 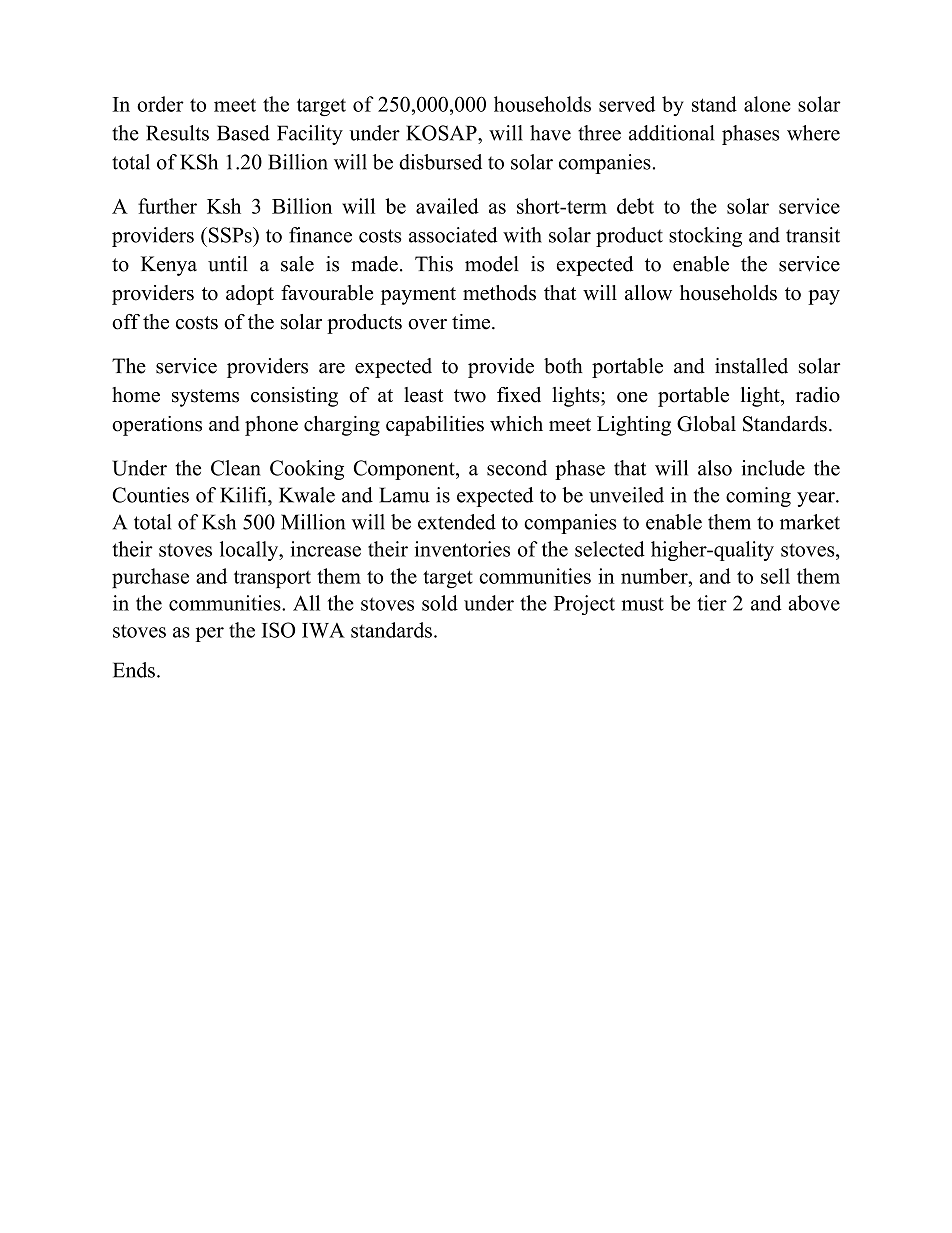 I want to click on model, so click(x=492, y=264).
